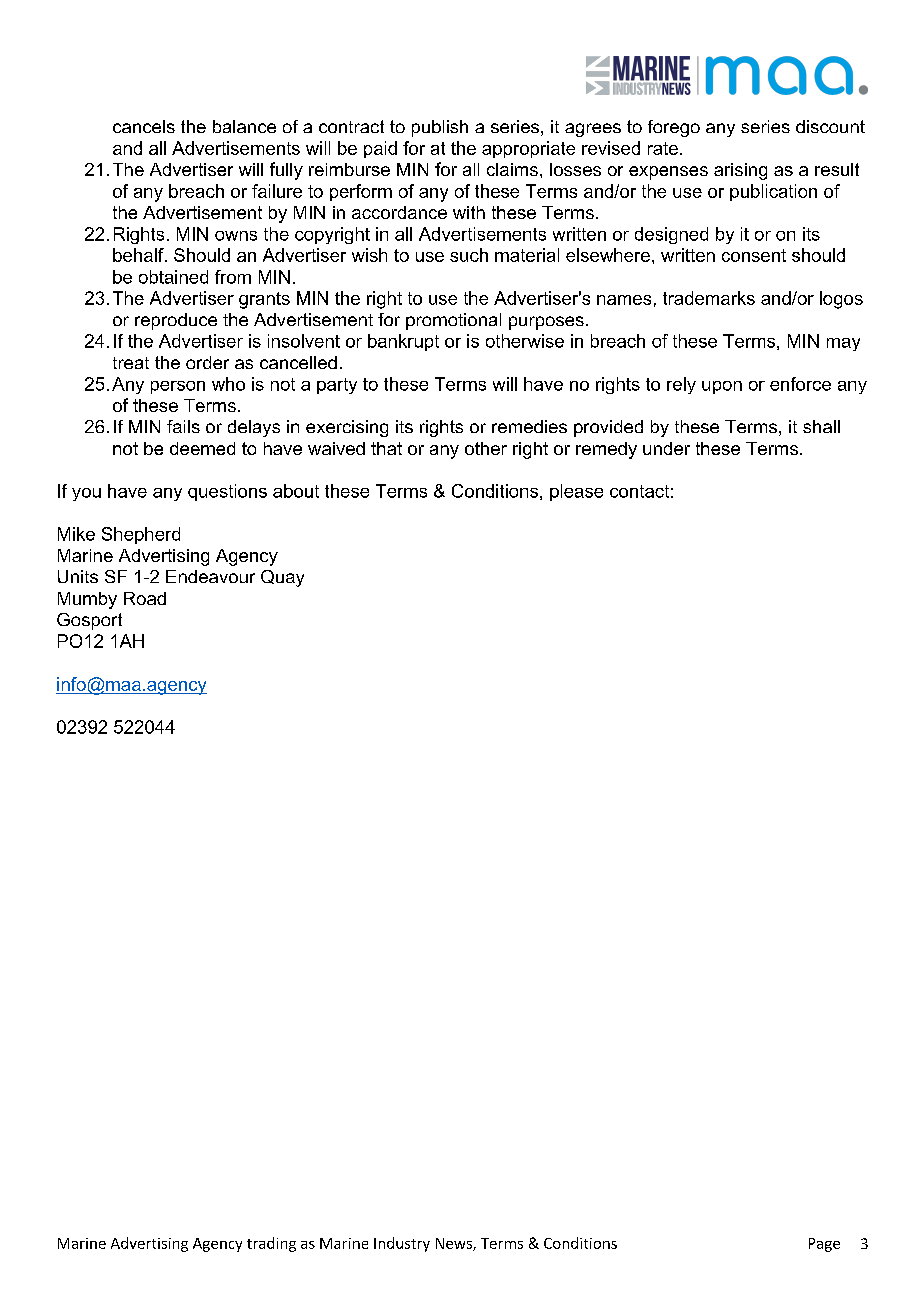  Describe the element at coordinates (440, 128) in the screenshot. I see `publish` at that location.
